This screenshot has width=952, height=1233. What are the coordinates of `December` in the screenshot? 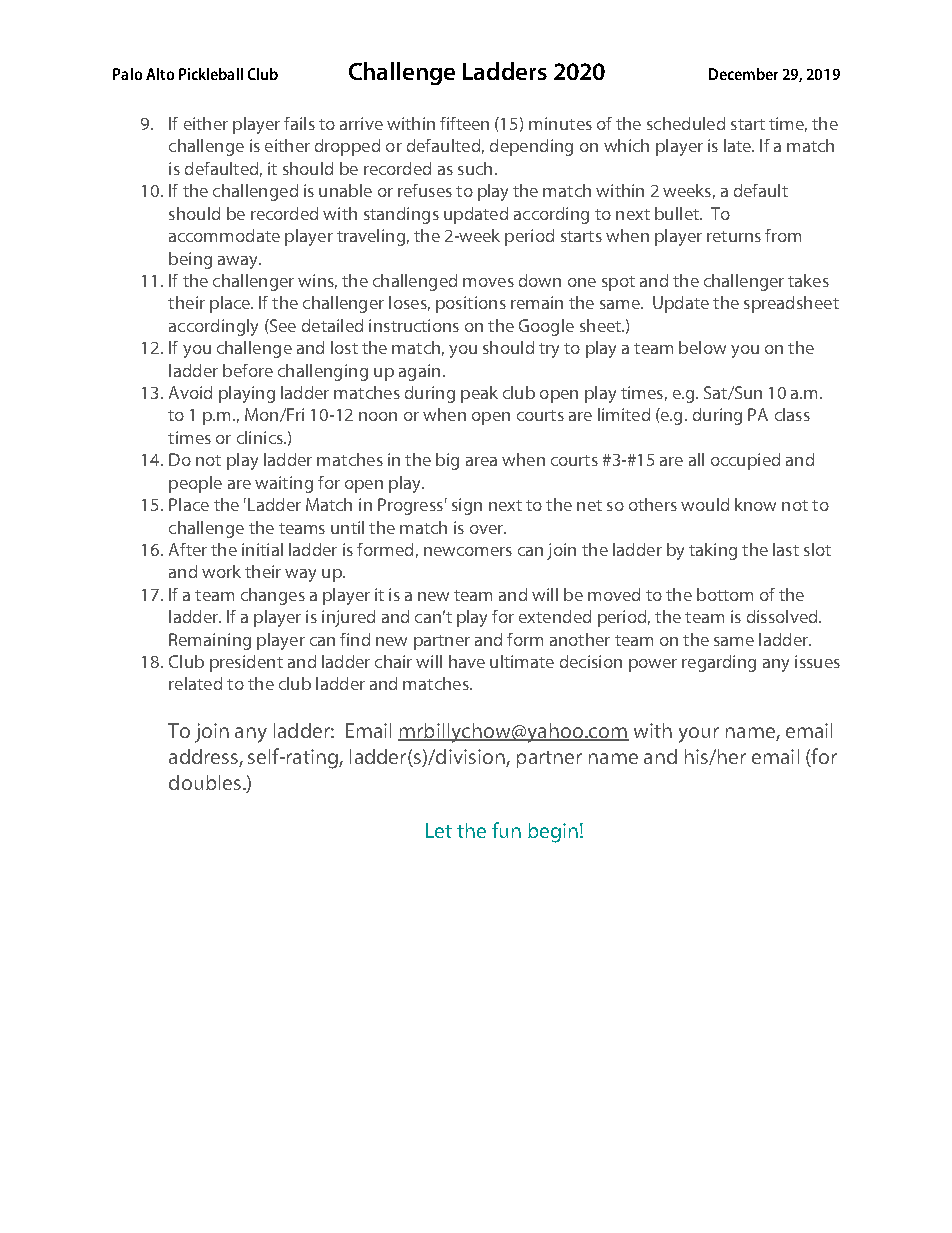 It's located at (743, 74).
